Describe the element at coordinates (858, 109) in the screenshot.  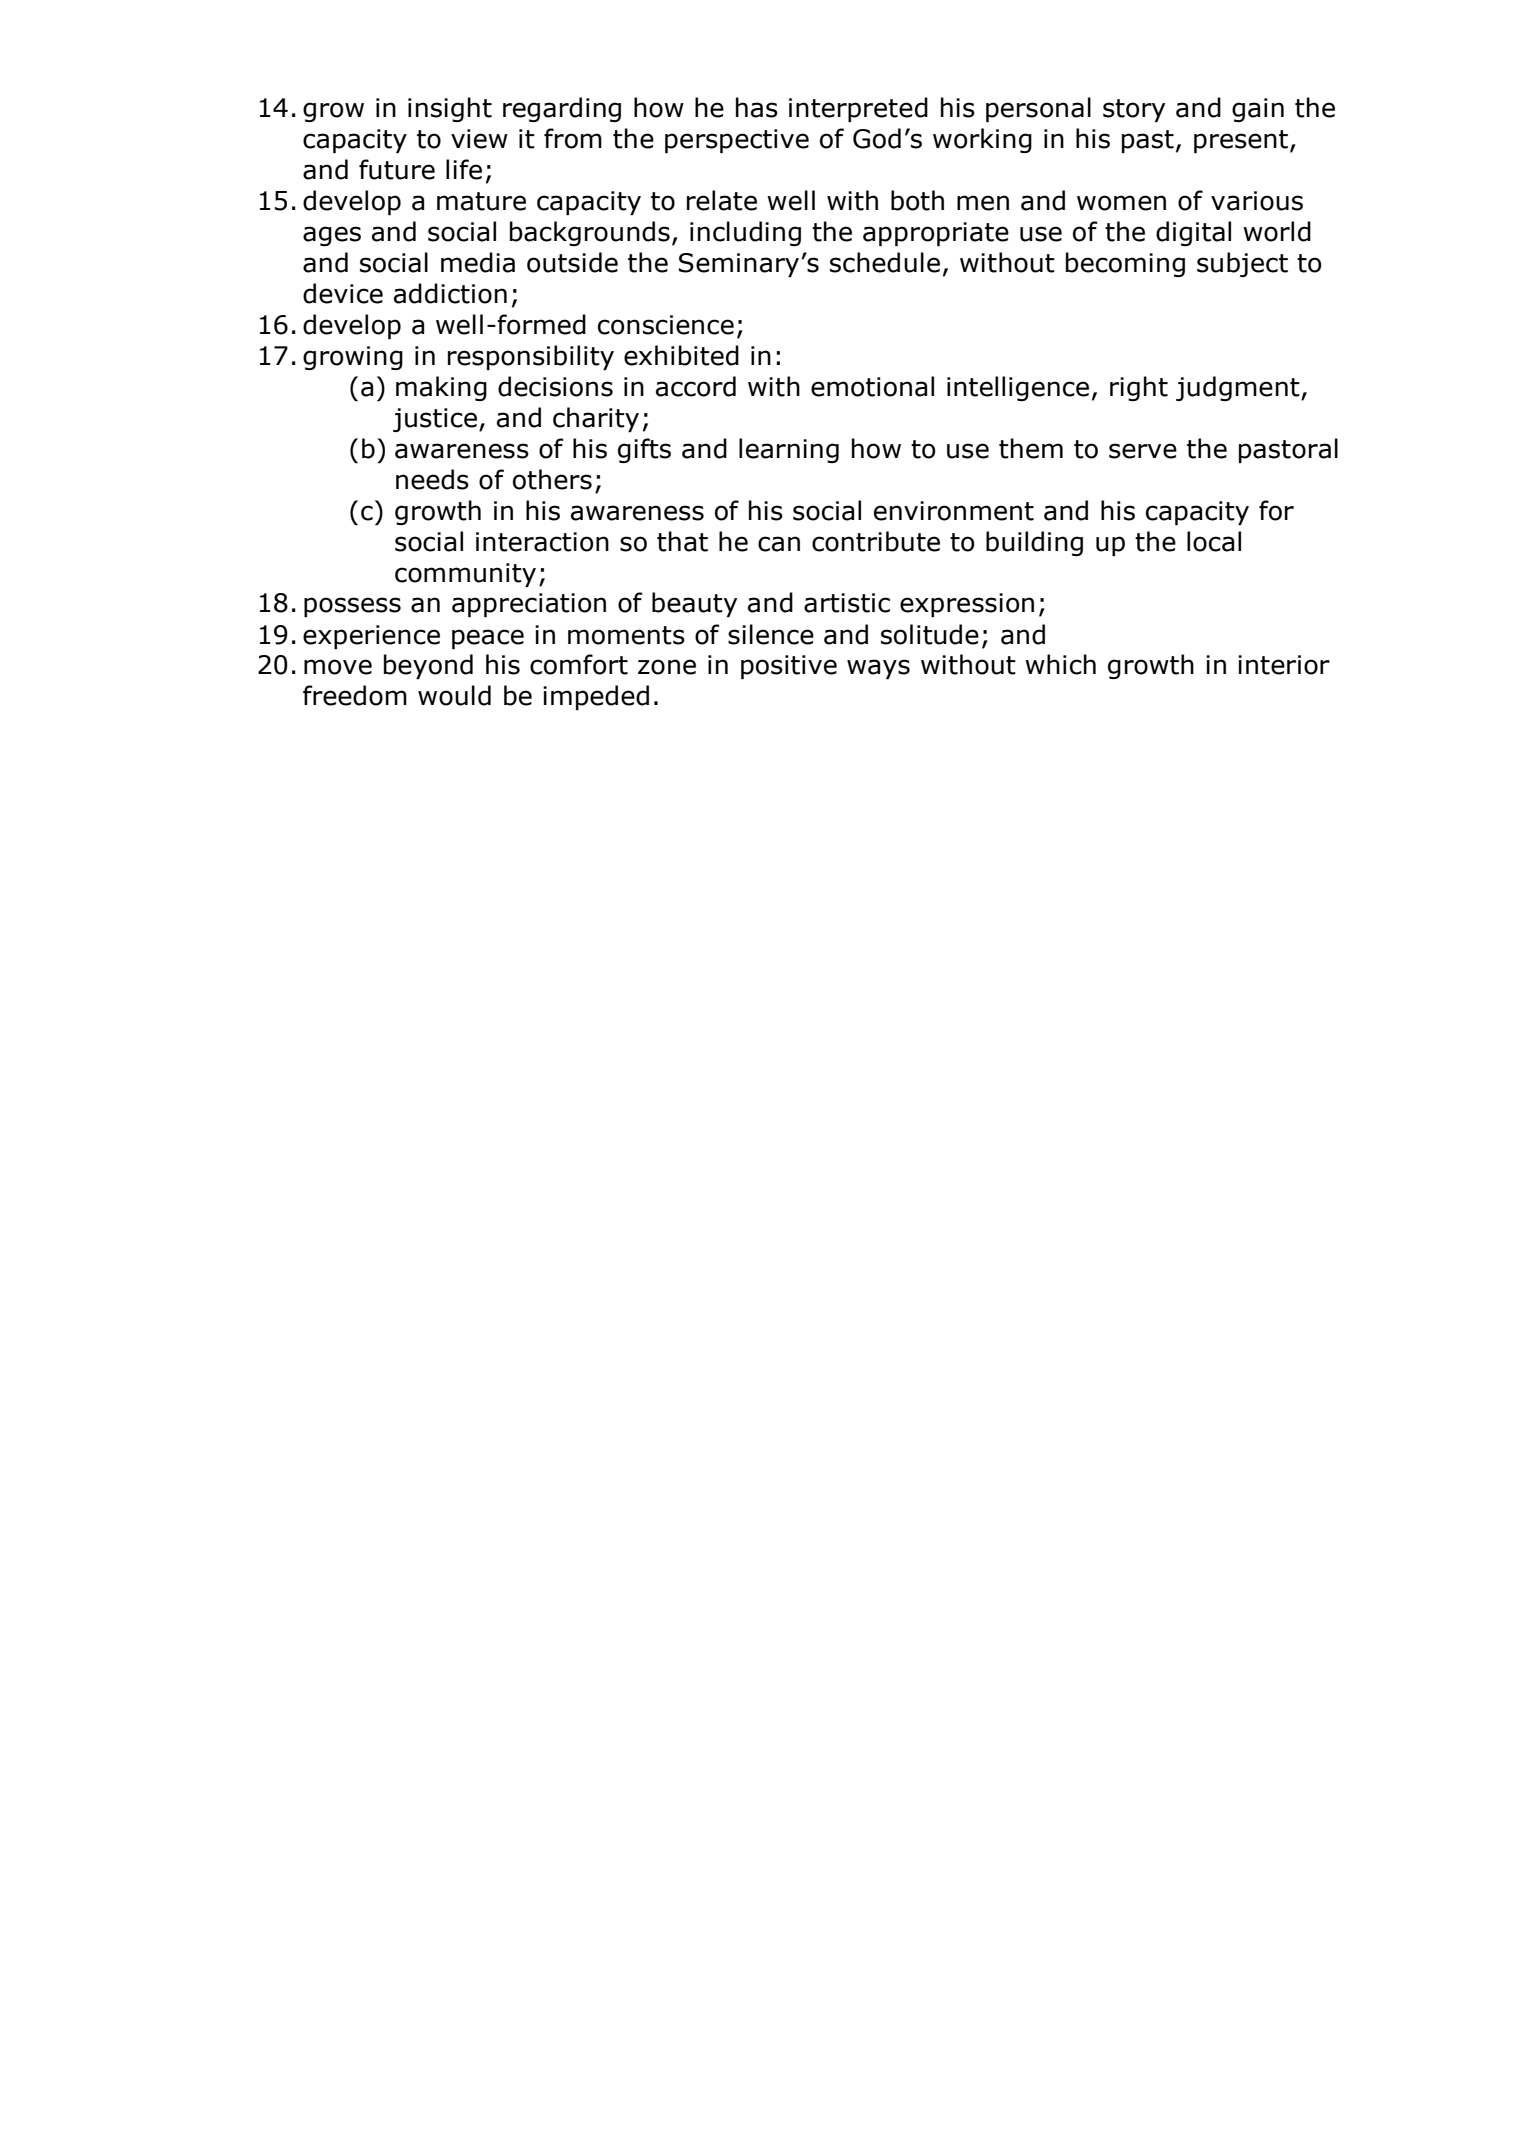
I see `interpreted` at that location.
